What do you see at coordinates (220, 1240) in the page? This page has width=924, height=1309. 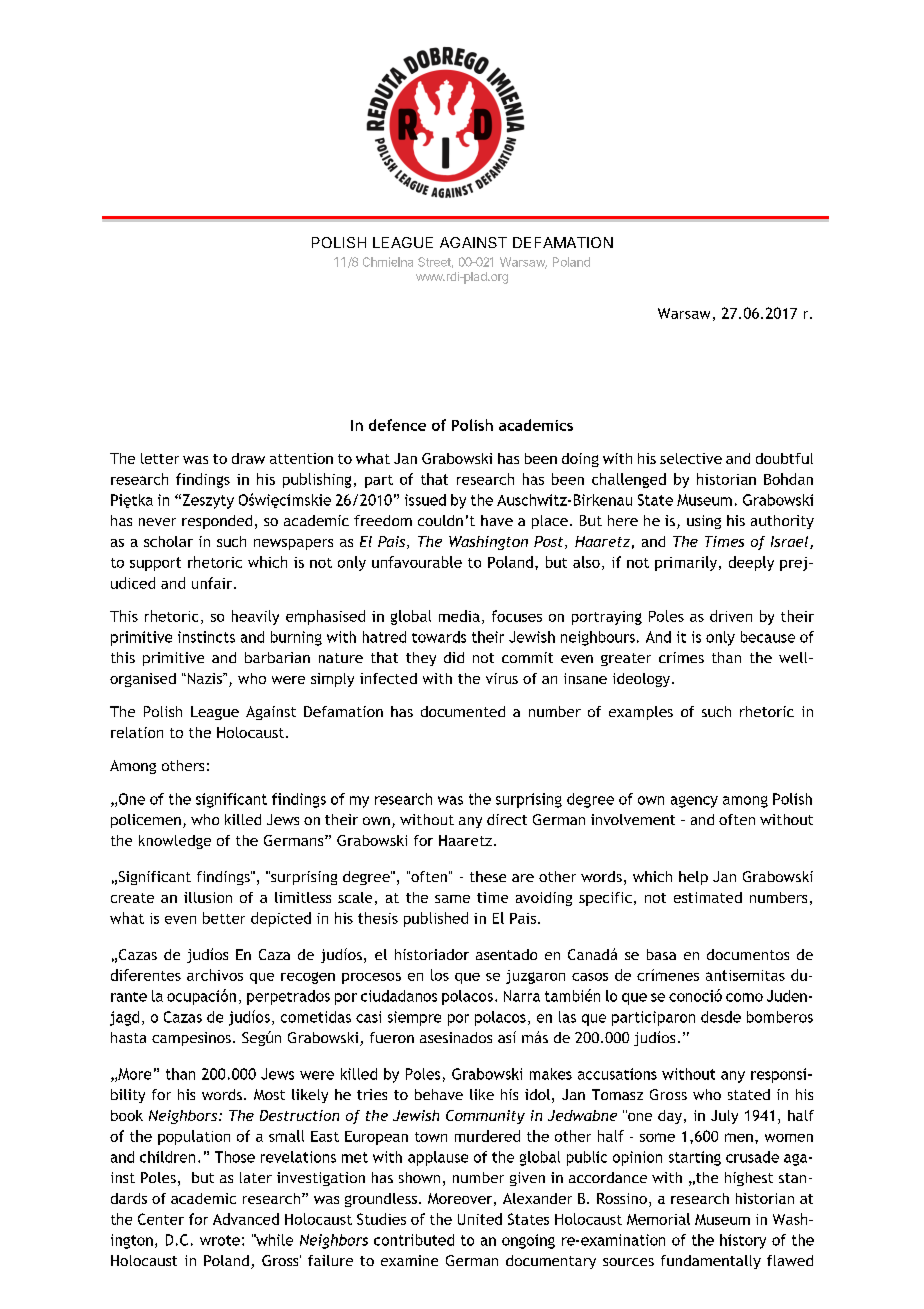 I see `wrote` at bounding box center [220, 1240].
